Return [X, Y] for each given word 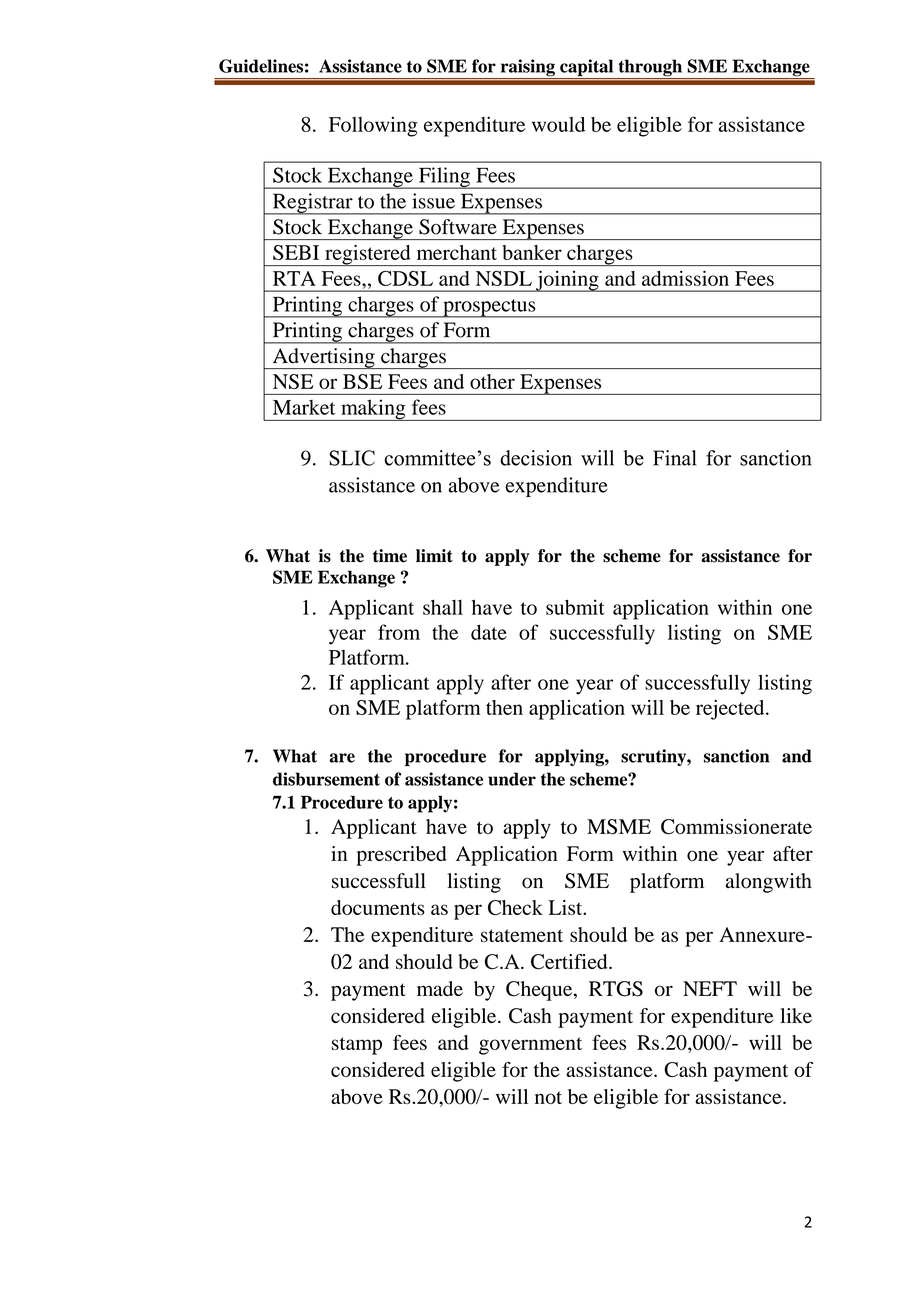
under [512, 779]
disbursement [326, 779]
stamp [357, 1046]
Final [674, 458]
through [650, 69]
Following [373, 127]
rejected [731, 710]
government [530, 1046]
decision [536, 458]
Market [304, 407]
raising [527, 69]
